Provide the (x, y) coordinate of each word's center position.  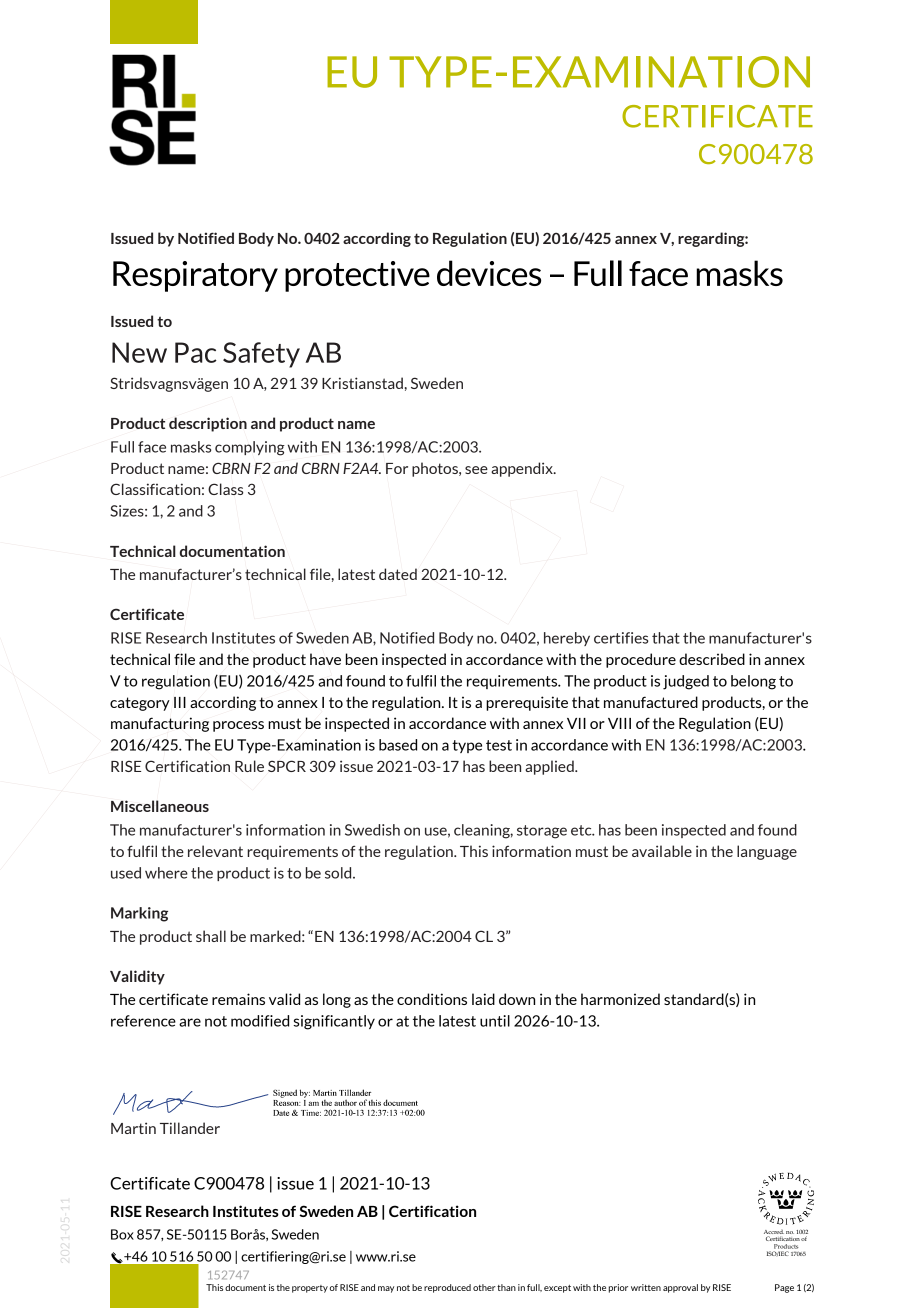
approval (680, 1288)
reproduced (447, 1288)
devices (489, 273)
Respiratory (195, 276)
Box (122, 1234)
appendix (523, 469)
